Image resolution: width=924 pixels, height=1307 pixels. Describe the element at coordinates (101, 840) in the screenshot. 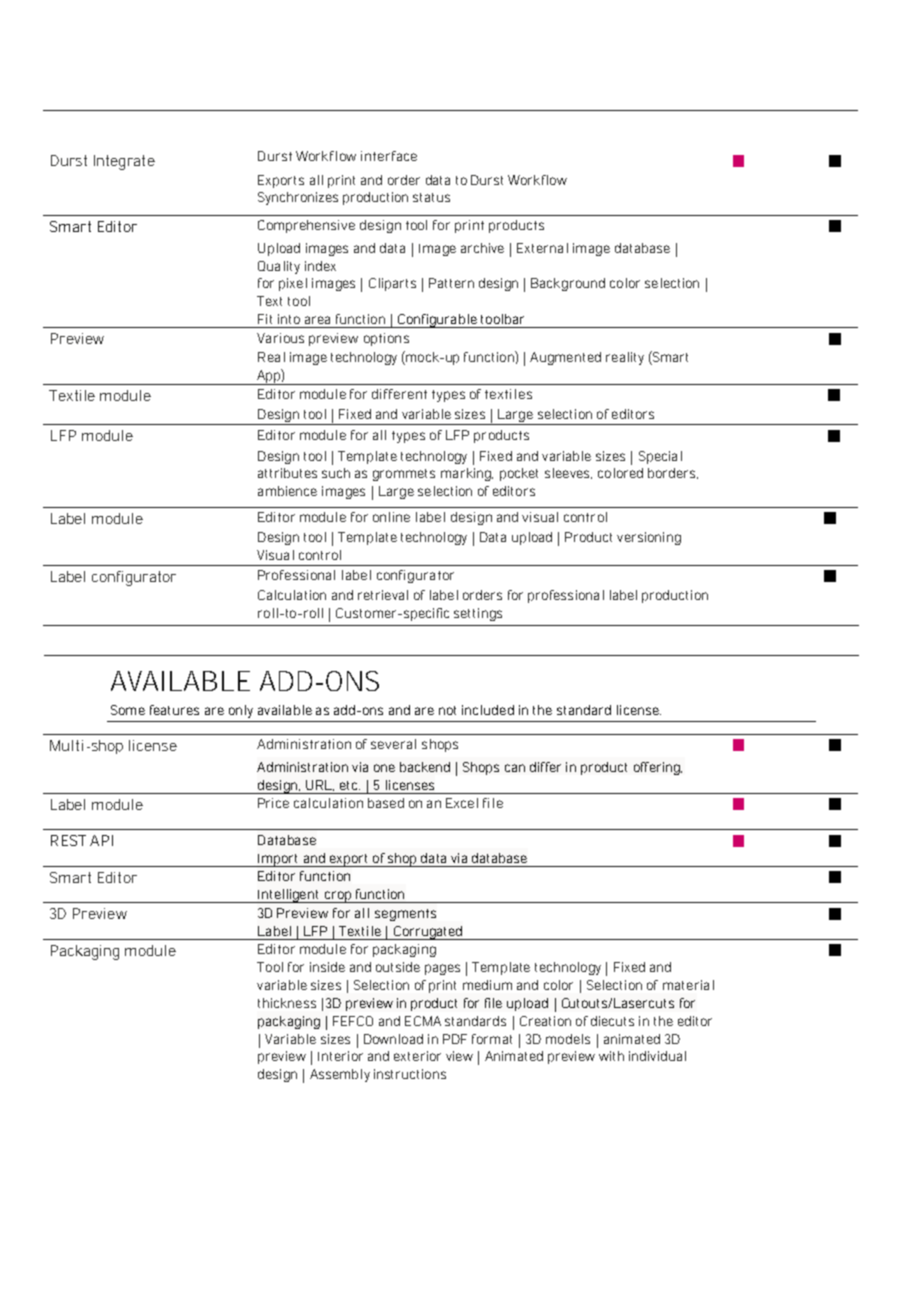

I see `API` at that location.
